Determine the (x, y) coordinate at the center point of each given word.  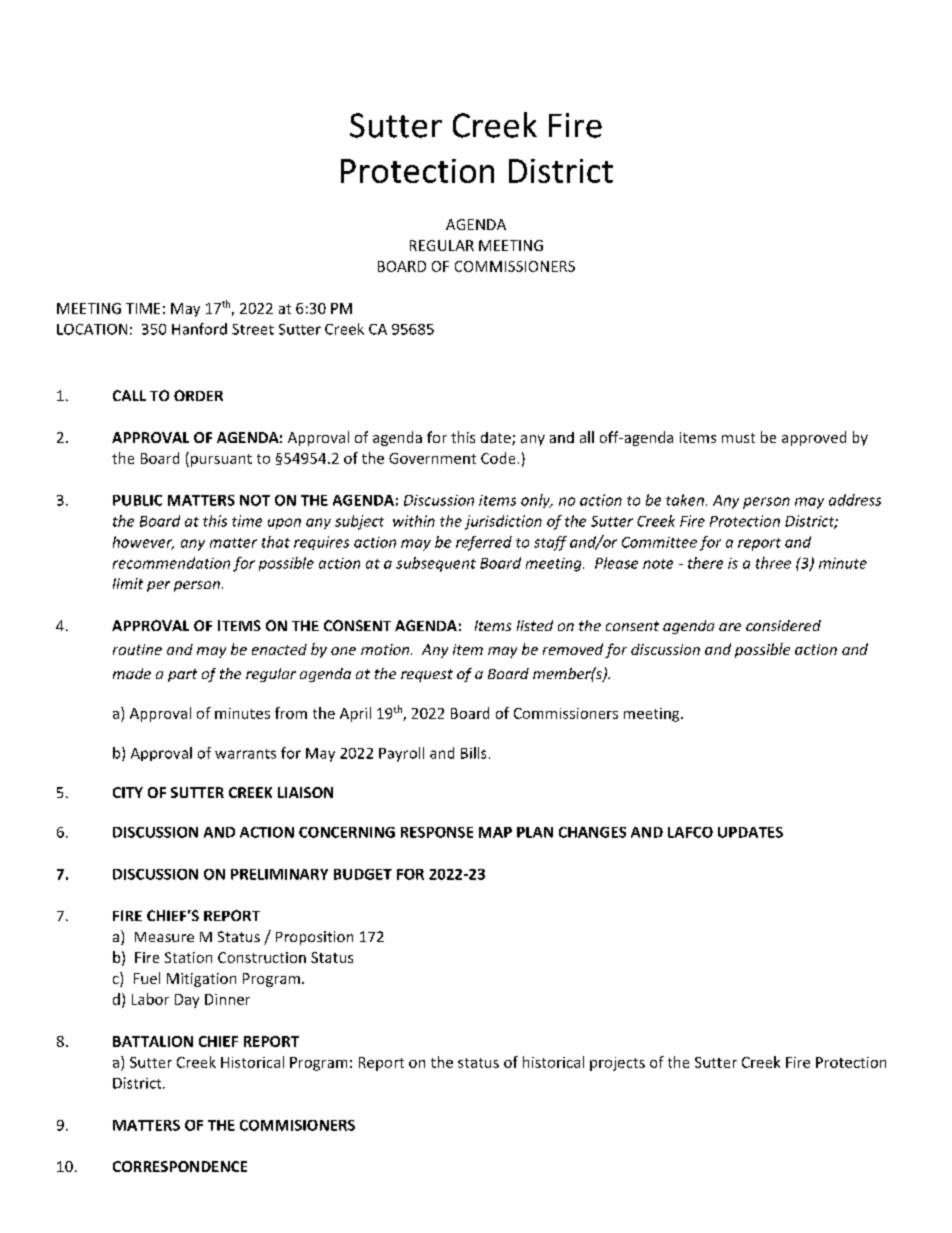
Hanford (199, 329)
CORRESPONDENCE (180, 1166)
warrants (245, 754)
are (730, 627)
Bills (473, 753)
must (738, 438)
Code (498, 458)
